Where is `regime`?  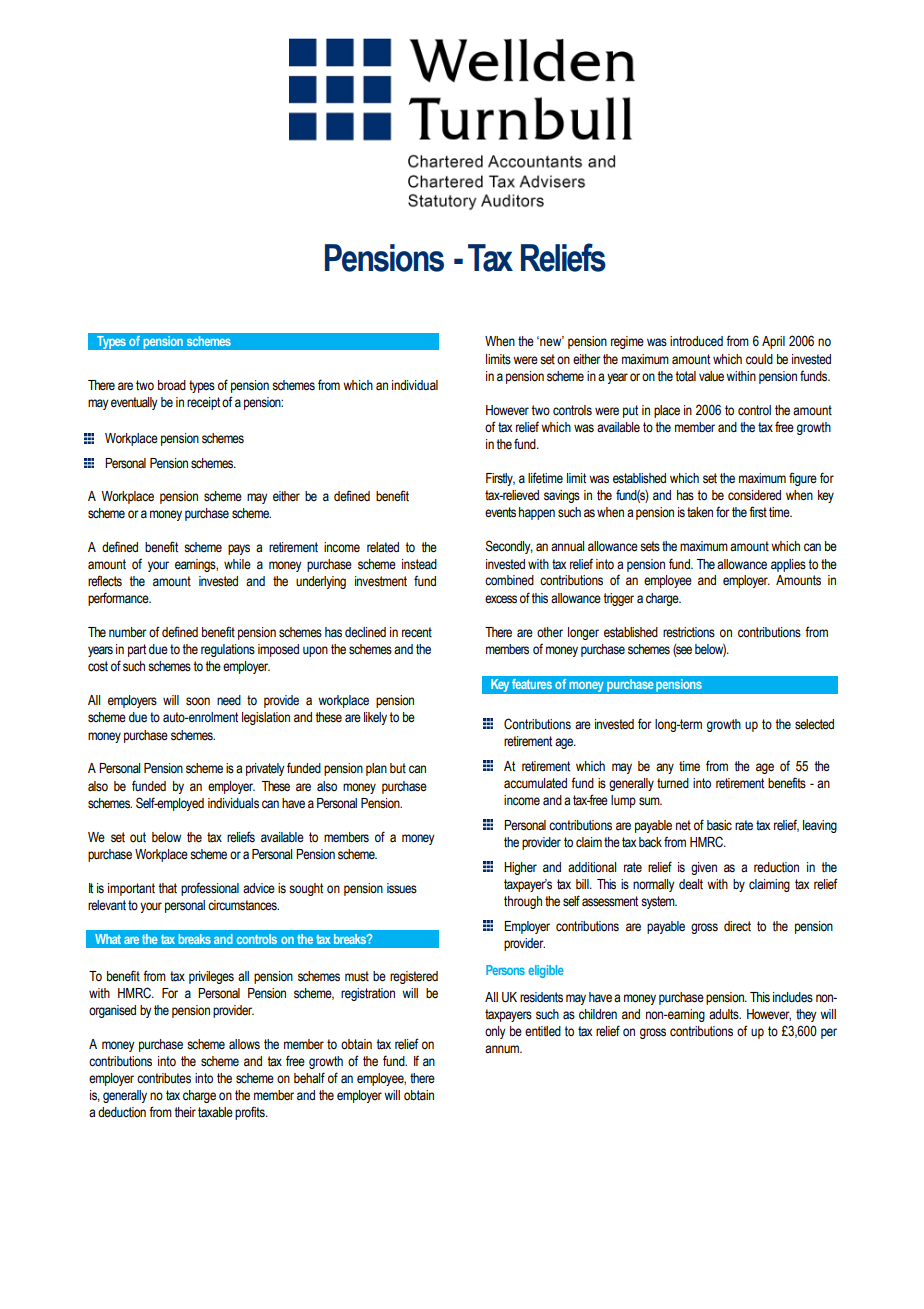 regime is located at coordinates (627, 342).
